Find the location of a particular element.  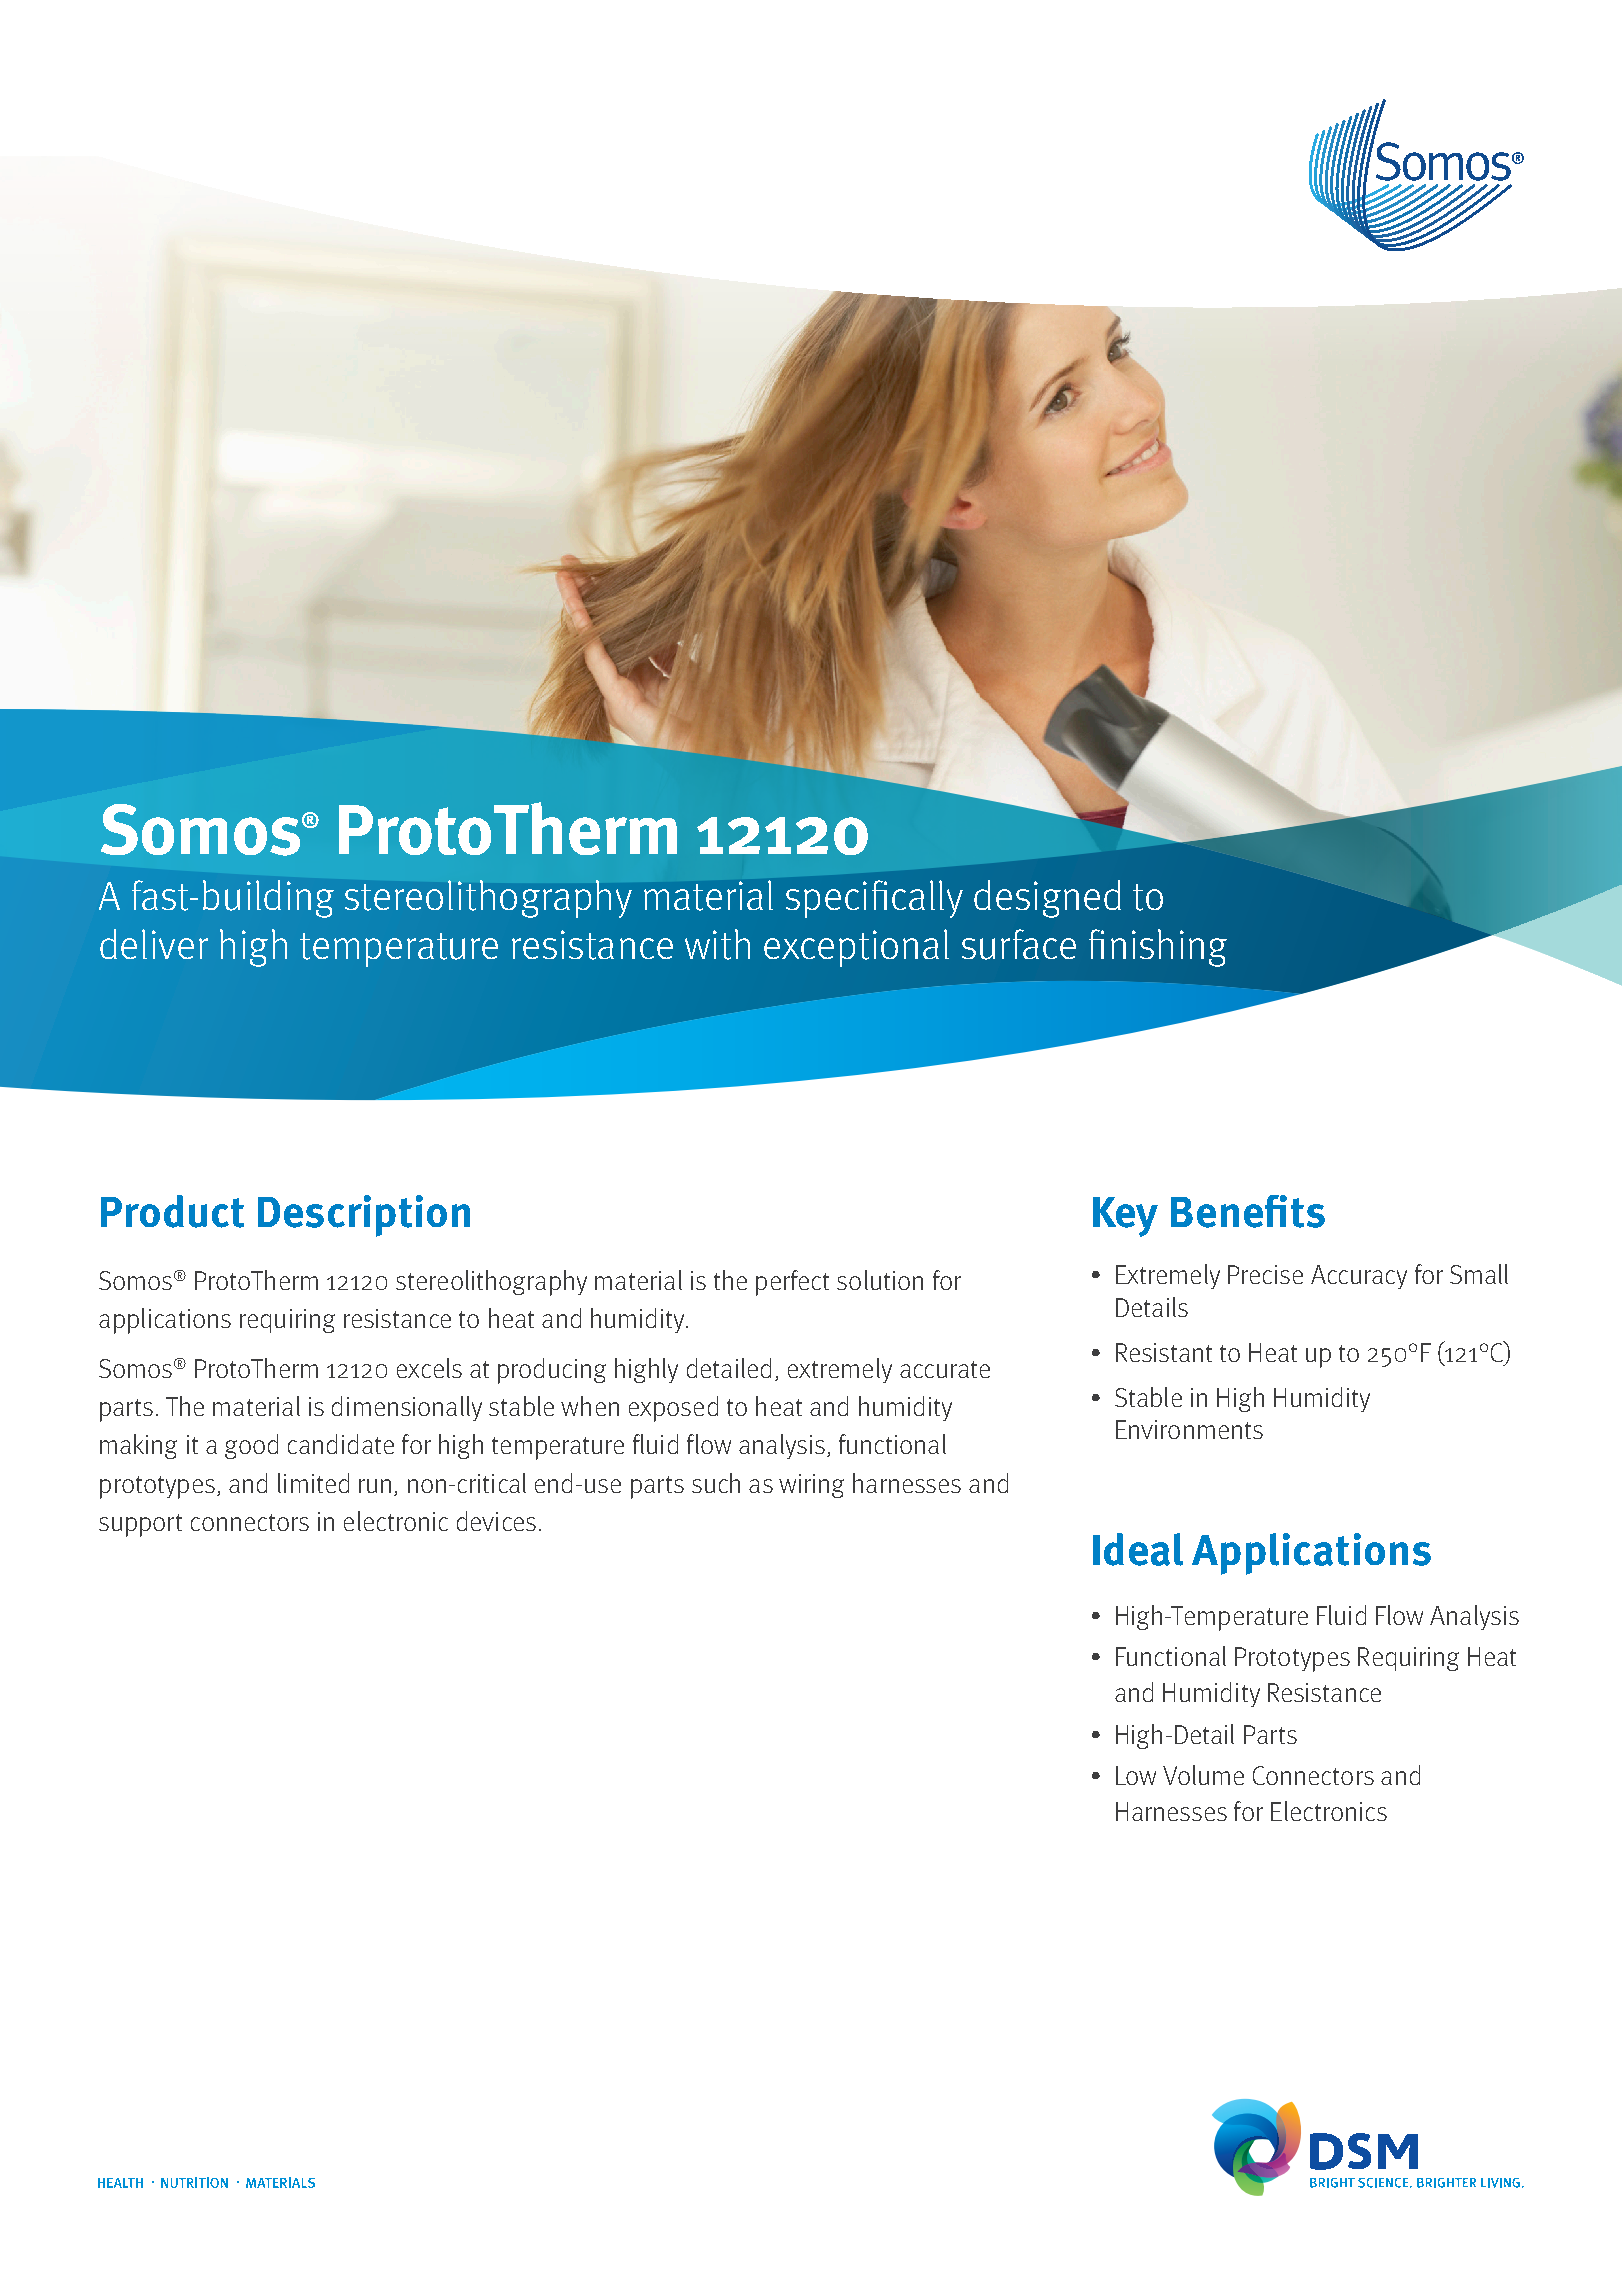

perfect is located at coordinates (792, 1283).
